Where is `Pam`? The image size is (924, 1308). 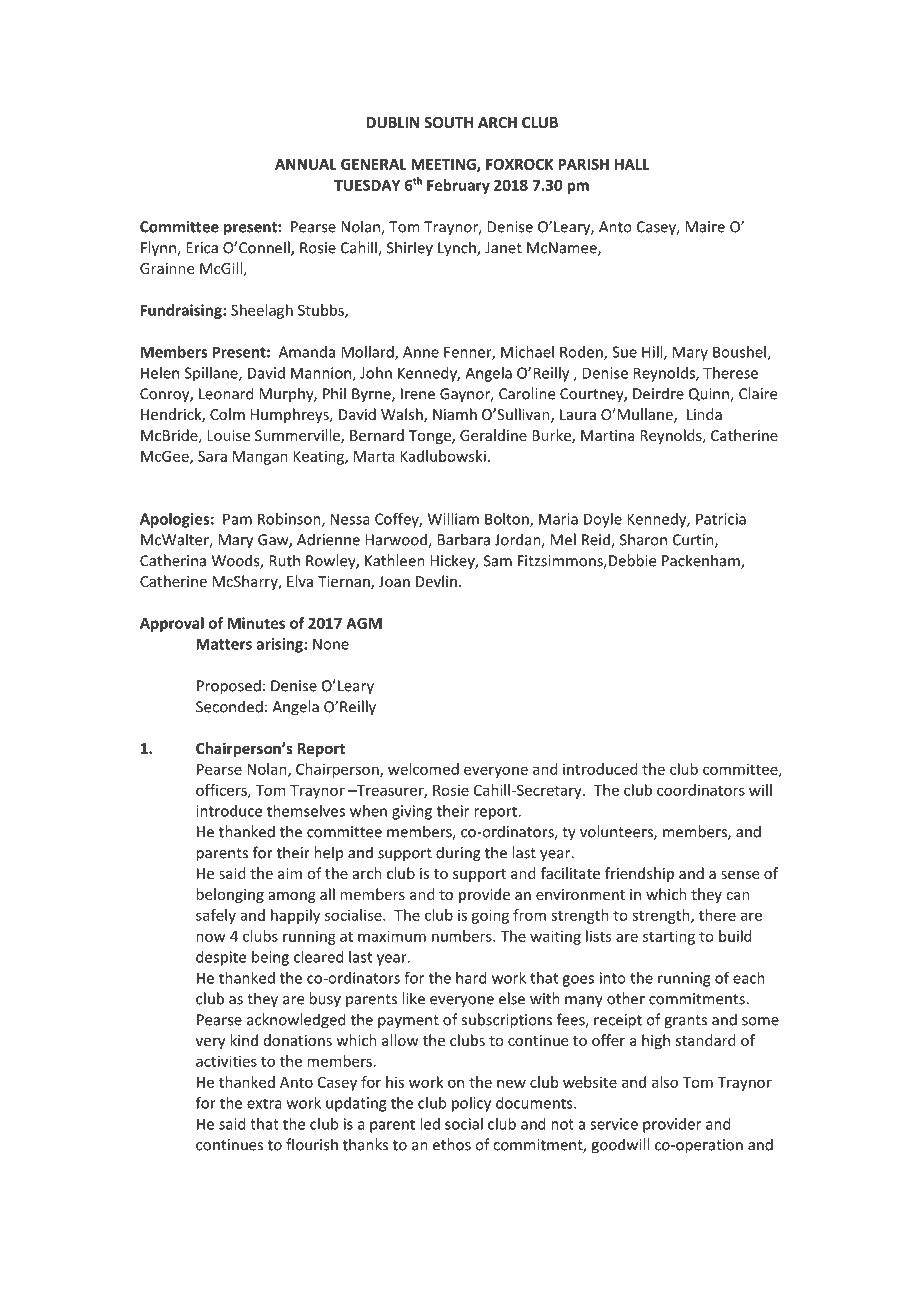
Pam is located at coordinates (237, 519).
